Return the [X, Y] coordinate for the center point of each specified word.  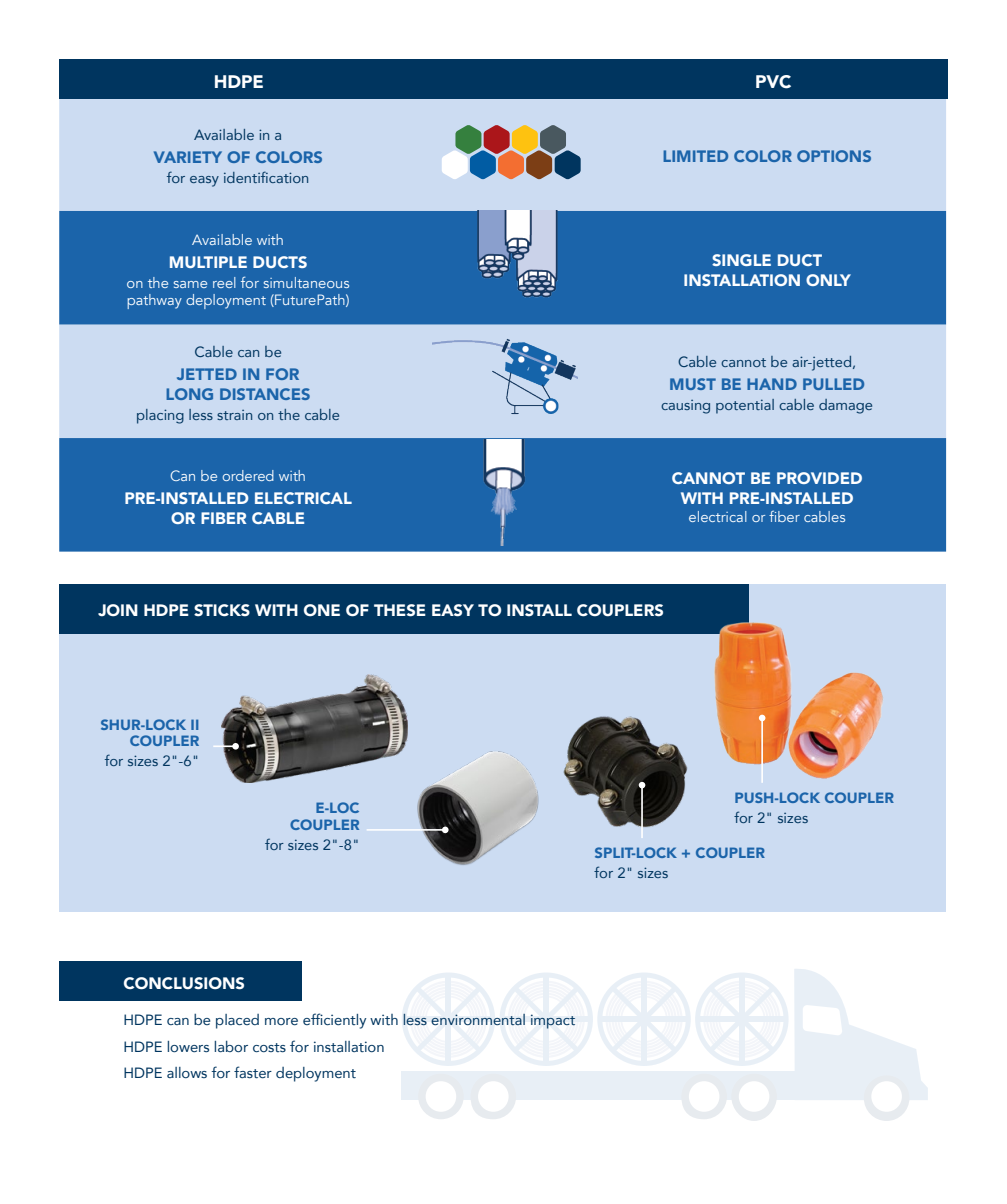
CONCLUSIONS [184, 983]
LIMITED [695, 156]
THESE [400, 610]
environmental [478, 1019]
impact [553, 1021]
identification [266, 177]
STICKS [222, 610]
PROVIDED [819, 478]
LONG [189, 394]
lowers [188, 1046]
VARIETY [188, 157]
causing [685, 407]
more [281, 1021]
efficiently [334, 1021]
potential [745, 406]
